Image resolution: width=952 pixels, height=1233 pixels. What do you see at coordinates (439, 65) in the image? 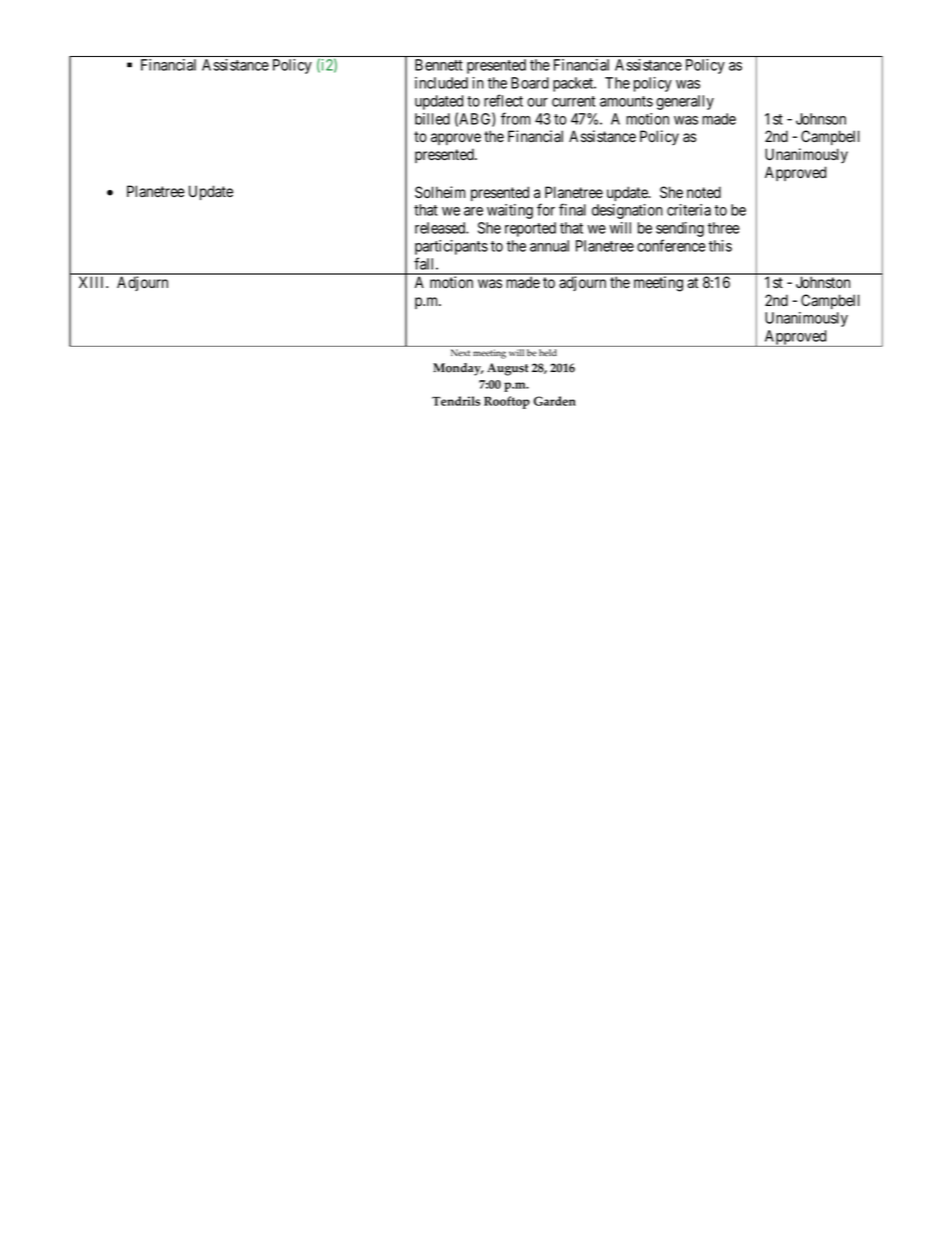
I see `Bennett` at bounding box center [439, 65].
